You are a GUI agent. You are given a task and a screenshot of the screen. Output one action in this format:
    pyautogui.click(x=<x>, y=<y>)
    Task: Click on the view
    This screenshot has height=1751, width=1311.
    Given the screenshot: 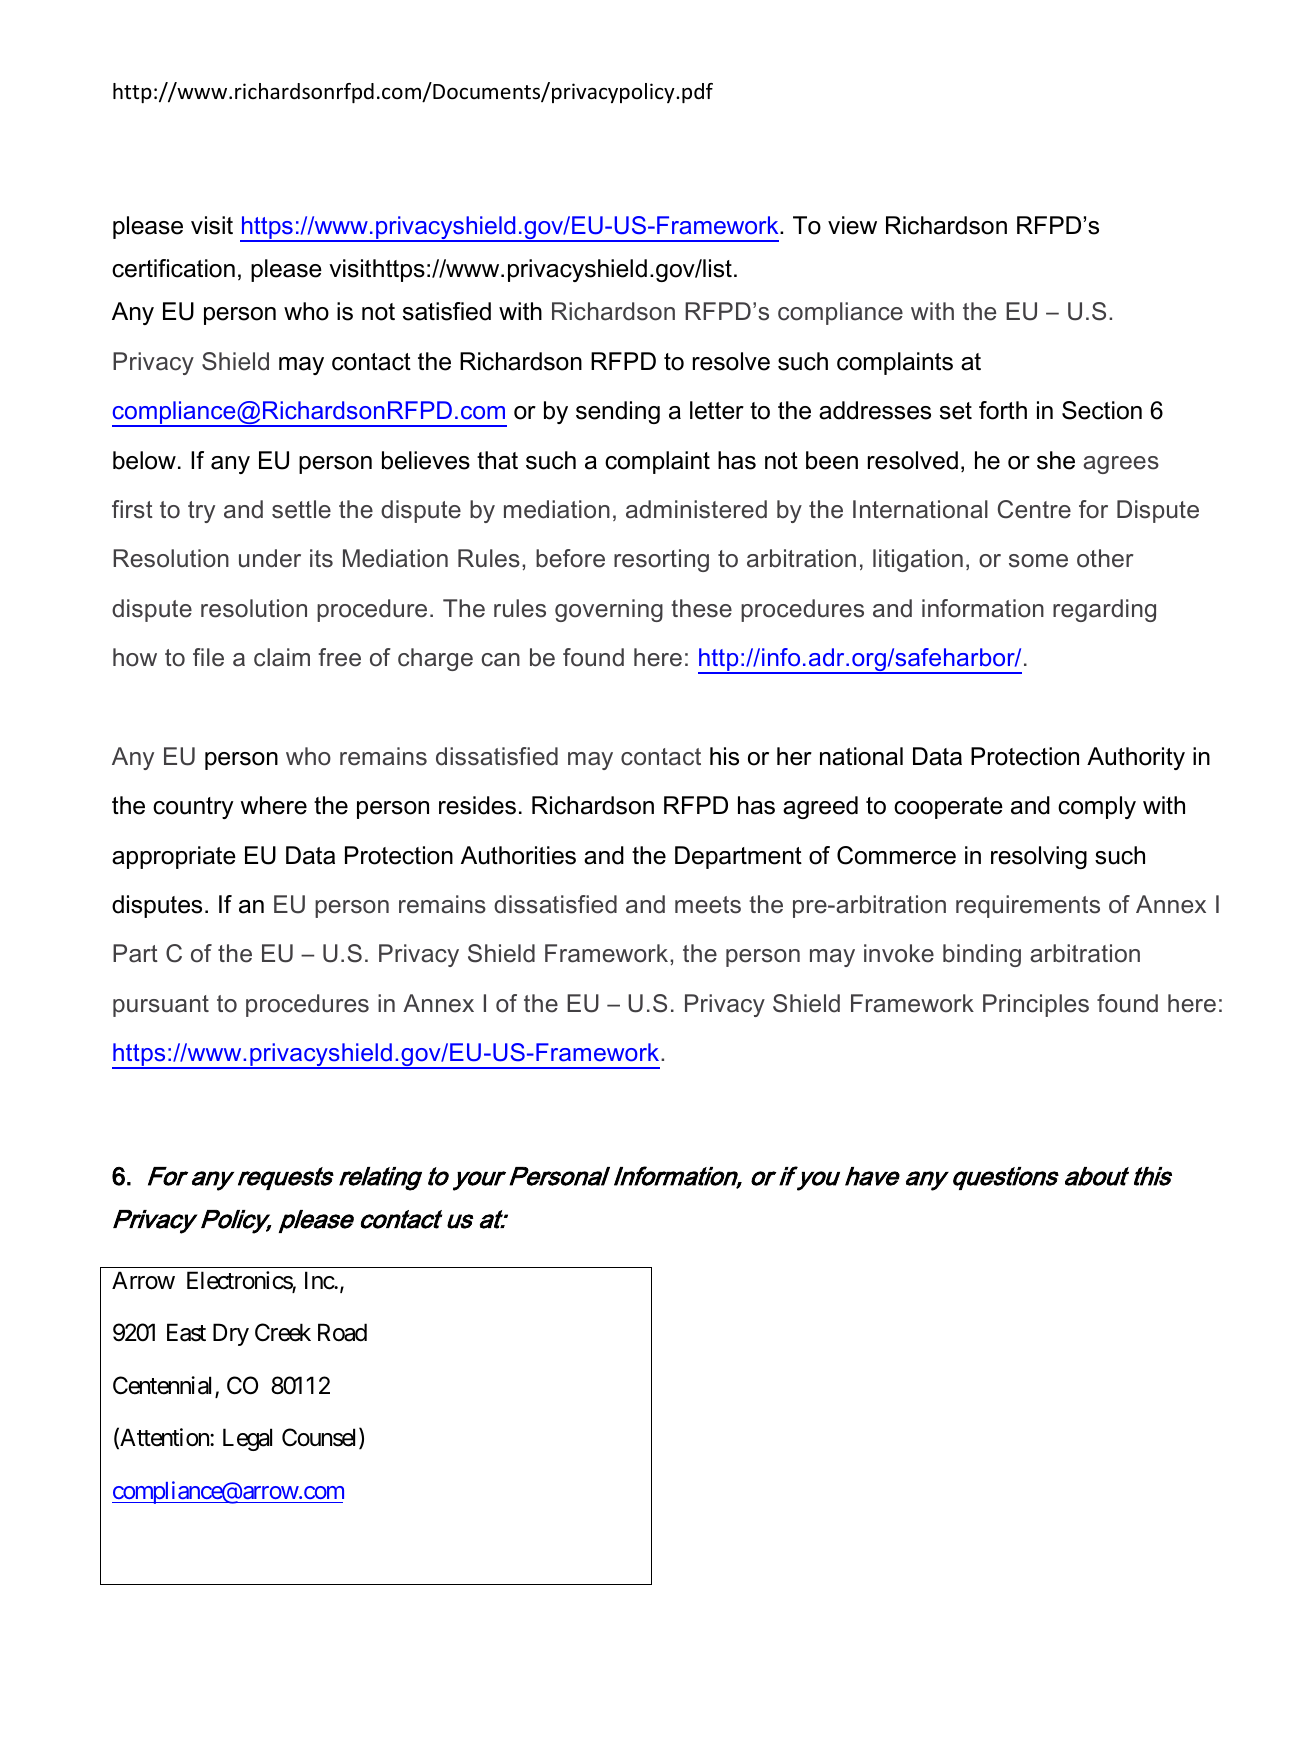 What is the action you would take?
    pyautogui.click(x=852, y=225)
